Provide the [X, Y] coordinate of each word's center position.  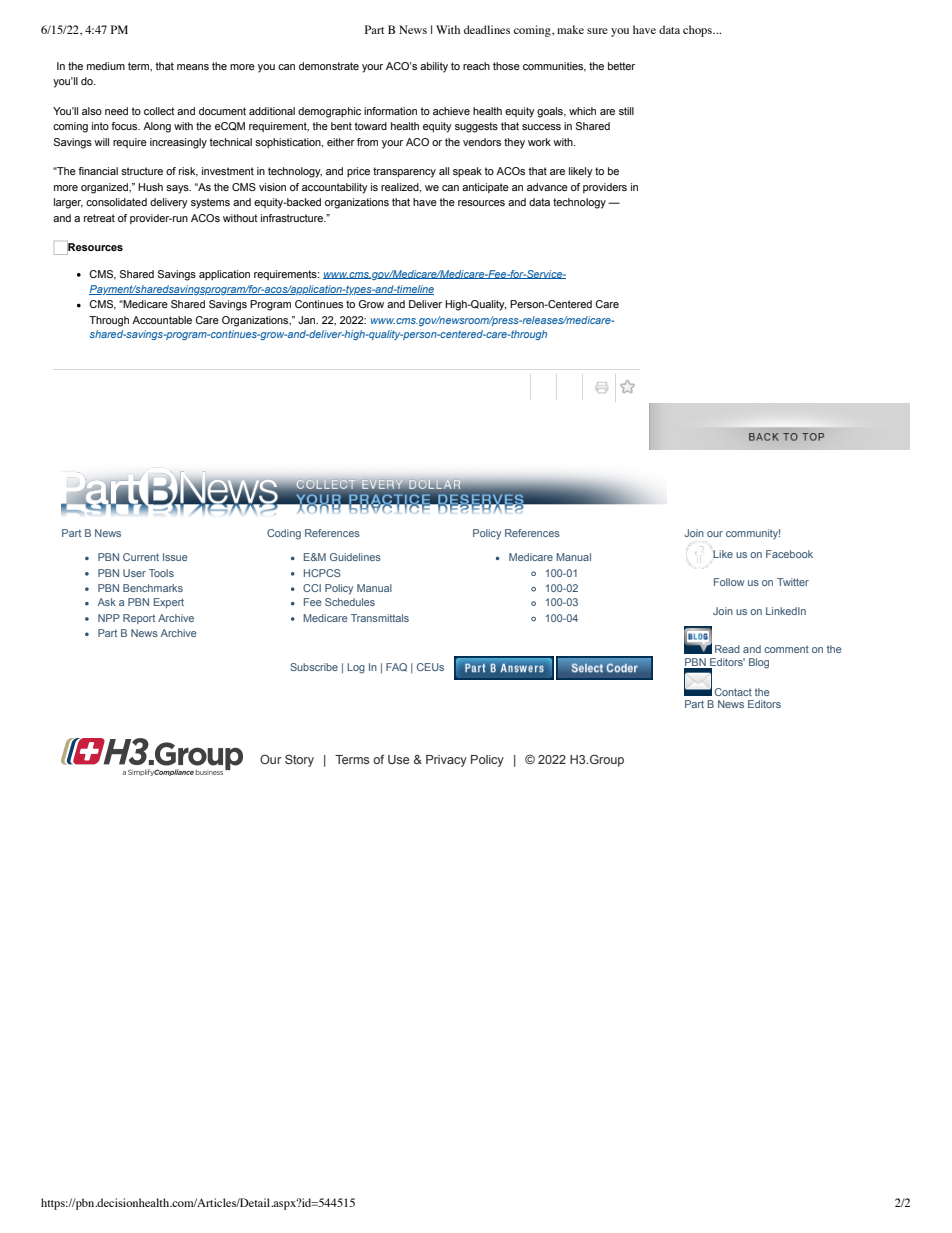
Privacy [446, 761]
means [193, 67]
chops [698, 31]
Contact [733, 692]
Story [299, 760]
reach [476, 66]
